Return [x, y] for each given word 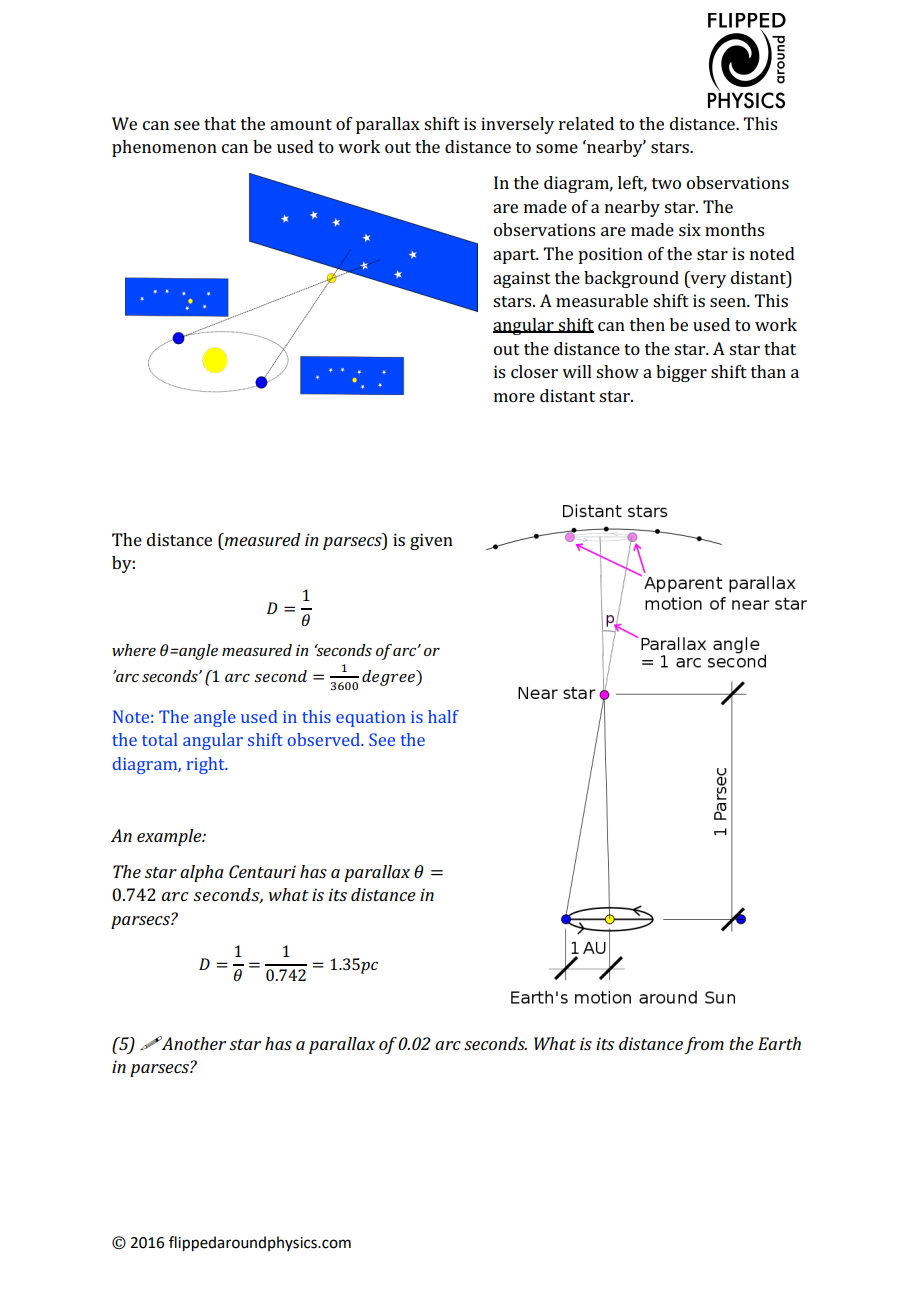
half [443, 716]
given [431, 541]
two [666, 183]
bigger [681, 373]
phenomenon [164, 148]
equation [371, 719]
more [514, 397]
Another [193, 1043]
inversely [517, 125]
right [207, 765]
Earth [779, 1043]
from [704, 1045]
